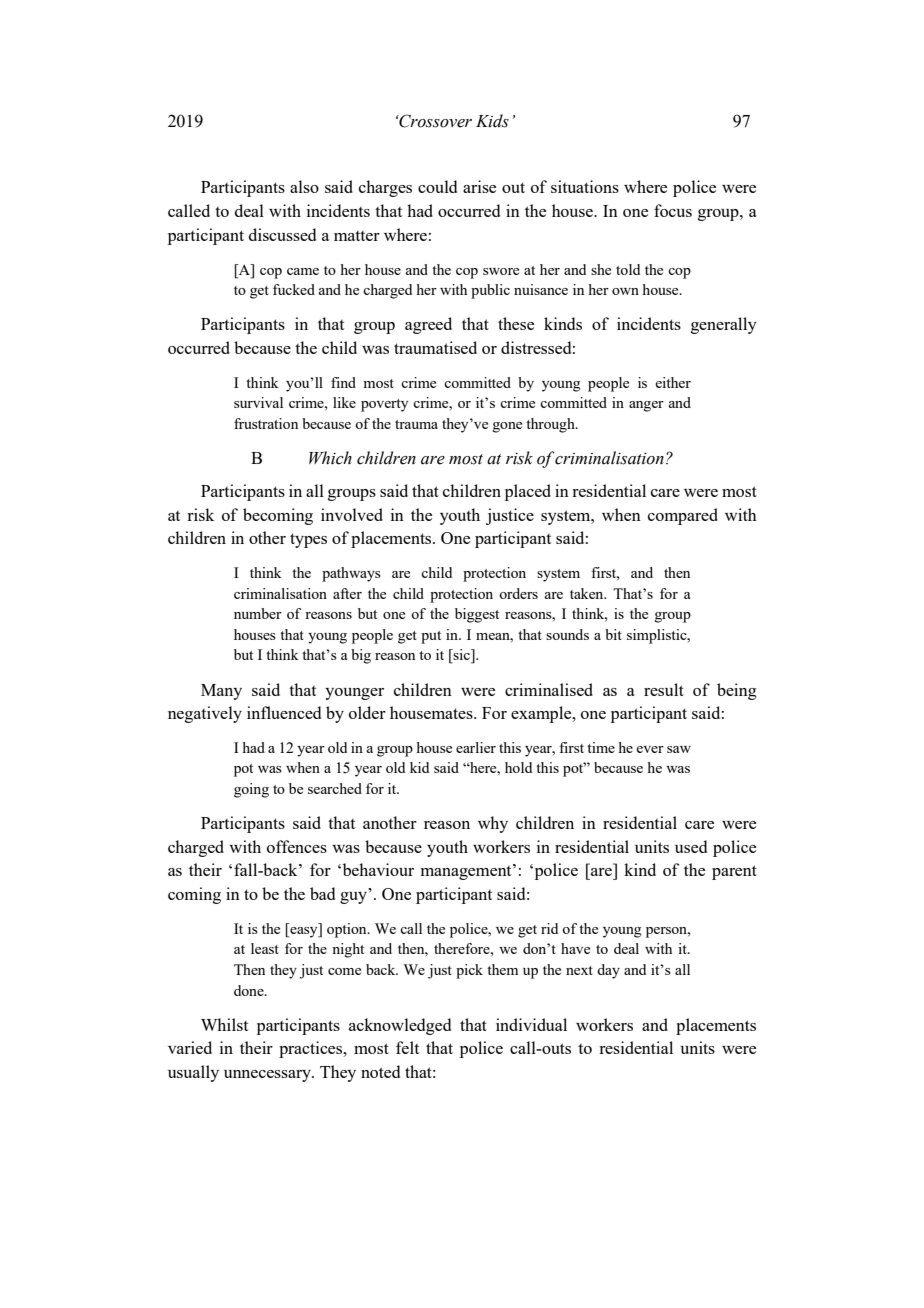 This document has width=924, height=1308. What do you see at coordinates (407, 1047) in the document?
I see `felt` at bounding box center [407, 1047].
